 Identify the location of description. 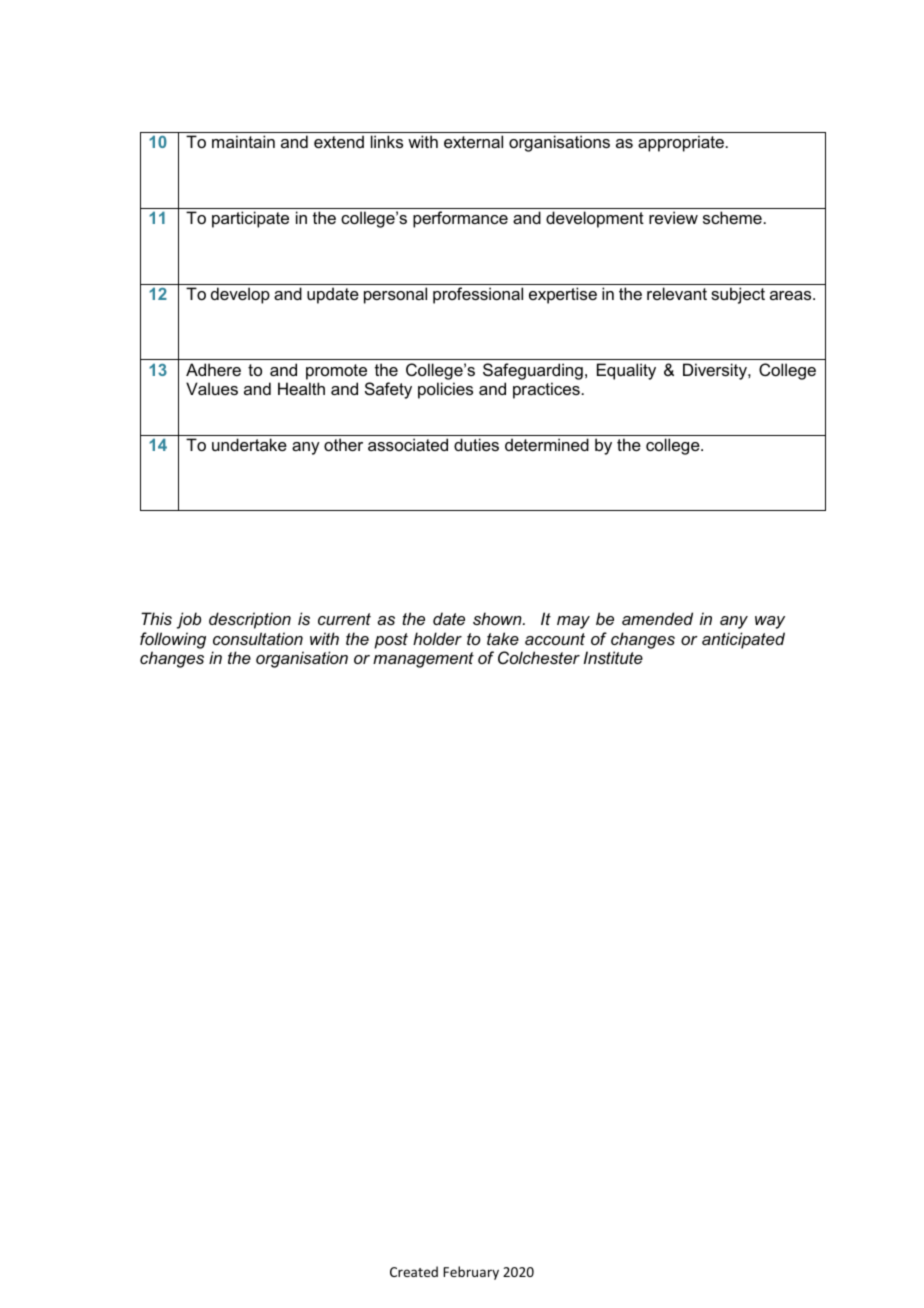
(250, 620).
